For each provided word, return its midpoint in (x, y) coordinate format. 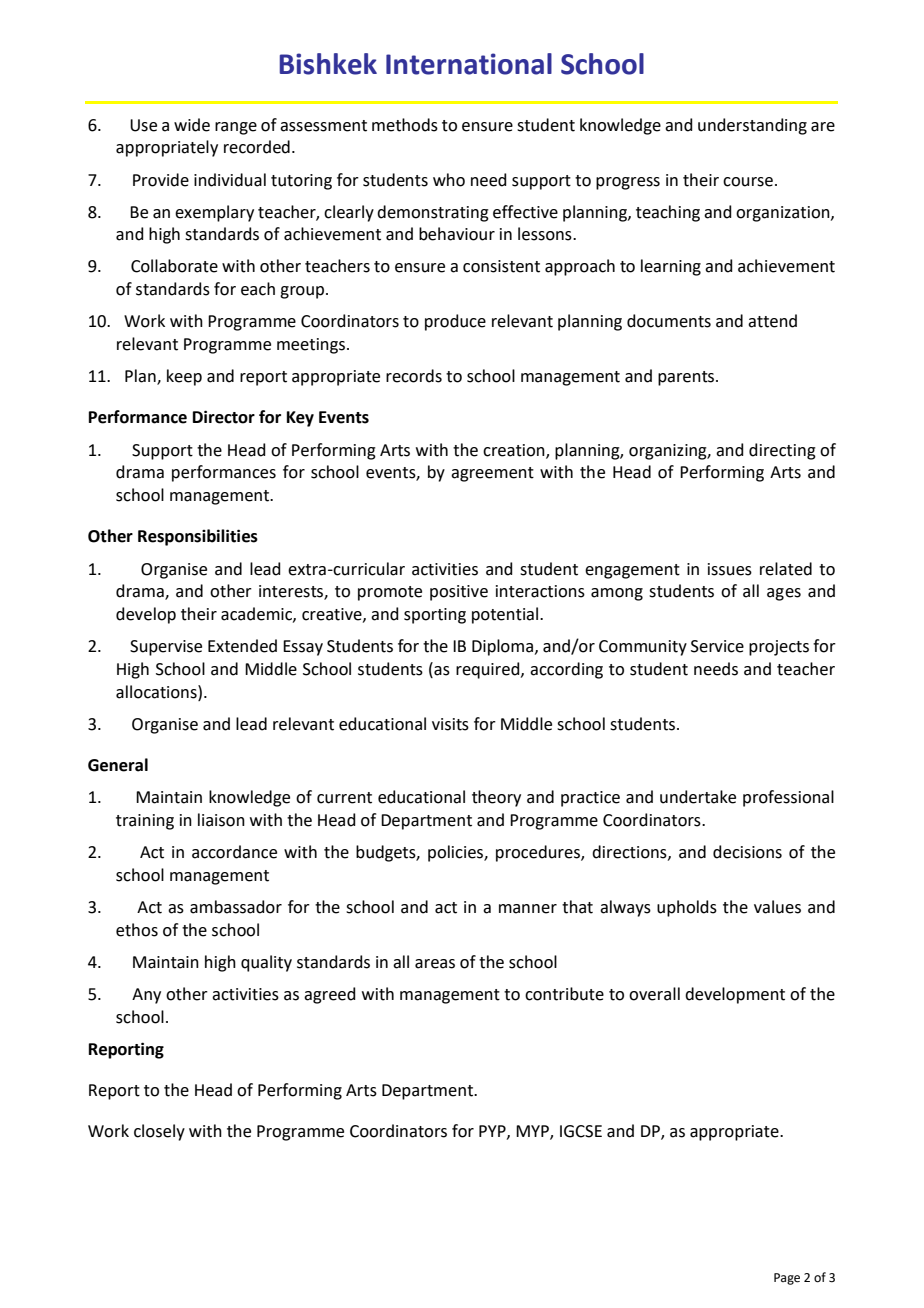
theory (496, 798)
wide (192, 125)
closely (159, 1132)
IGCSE (581, 1131)
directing (782, 451)
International (469, 64)
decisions (747, 852)
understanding (752, 126)
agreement (492, 474)
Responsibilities (198, 537)
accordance (234, 852)
